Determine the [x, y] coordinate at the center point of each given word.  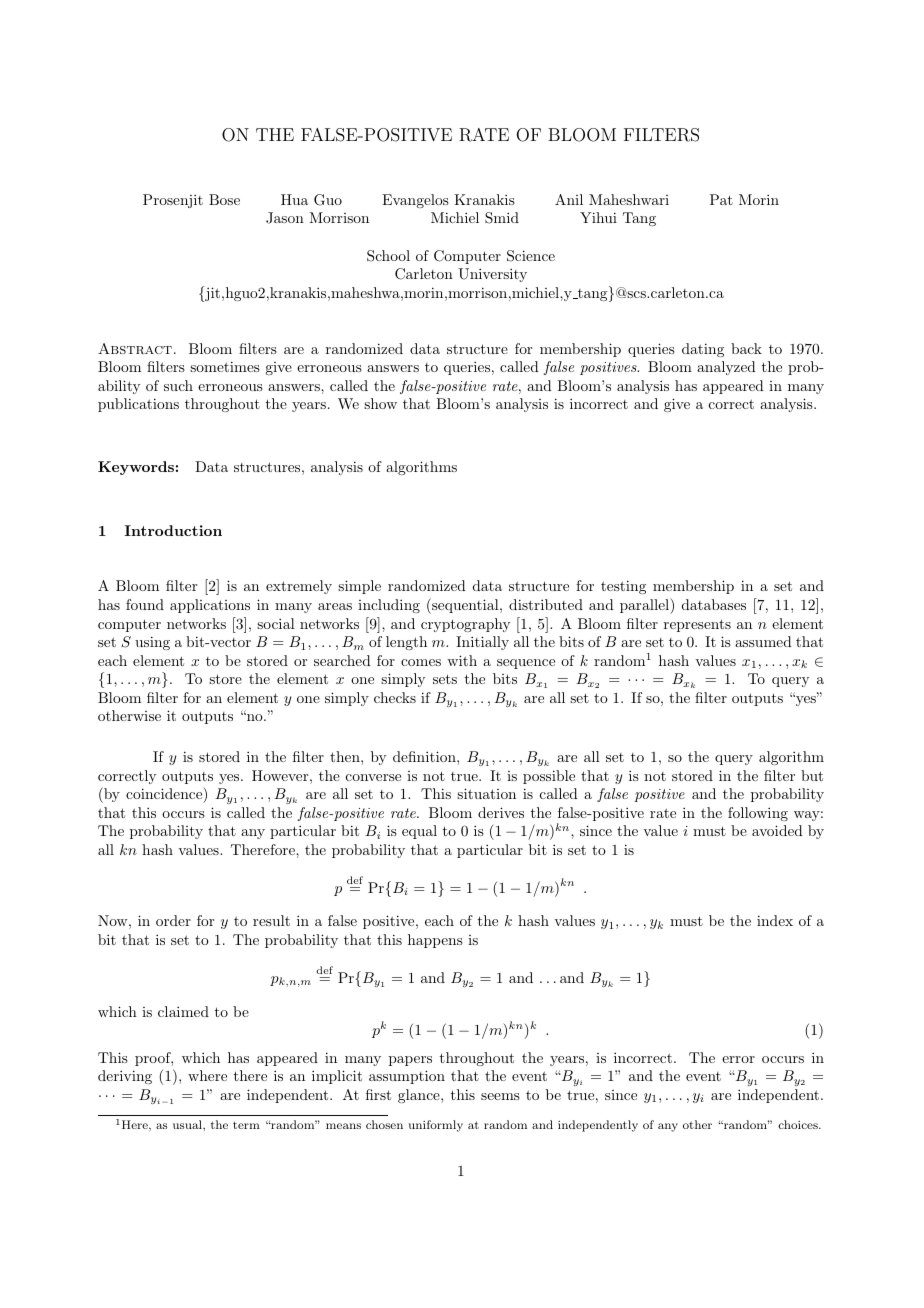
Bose [224, 199]
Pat [721, 199]
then [346, 756]
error [738, 1059]
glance [420, 1096]
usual [188, 1124]
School [388, 256]
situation [486, 793]
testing [623, 587]
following [758, 814]
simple [359, 587]
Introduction [173, 530]
